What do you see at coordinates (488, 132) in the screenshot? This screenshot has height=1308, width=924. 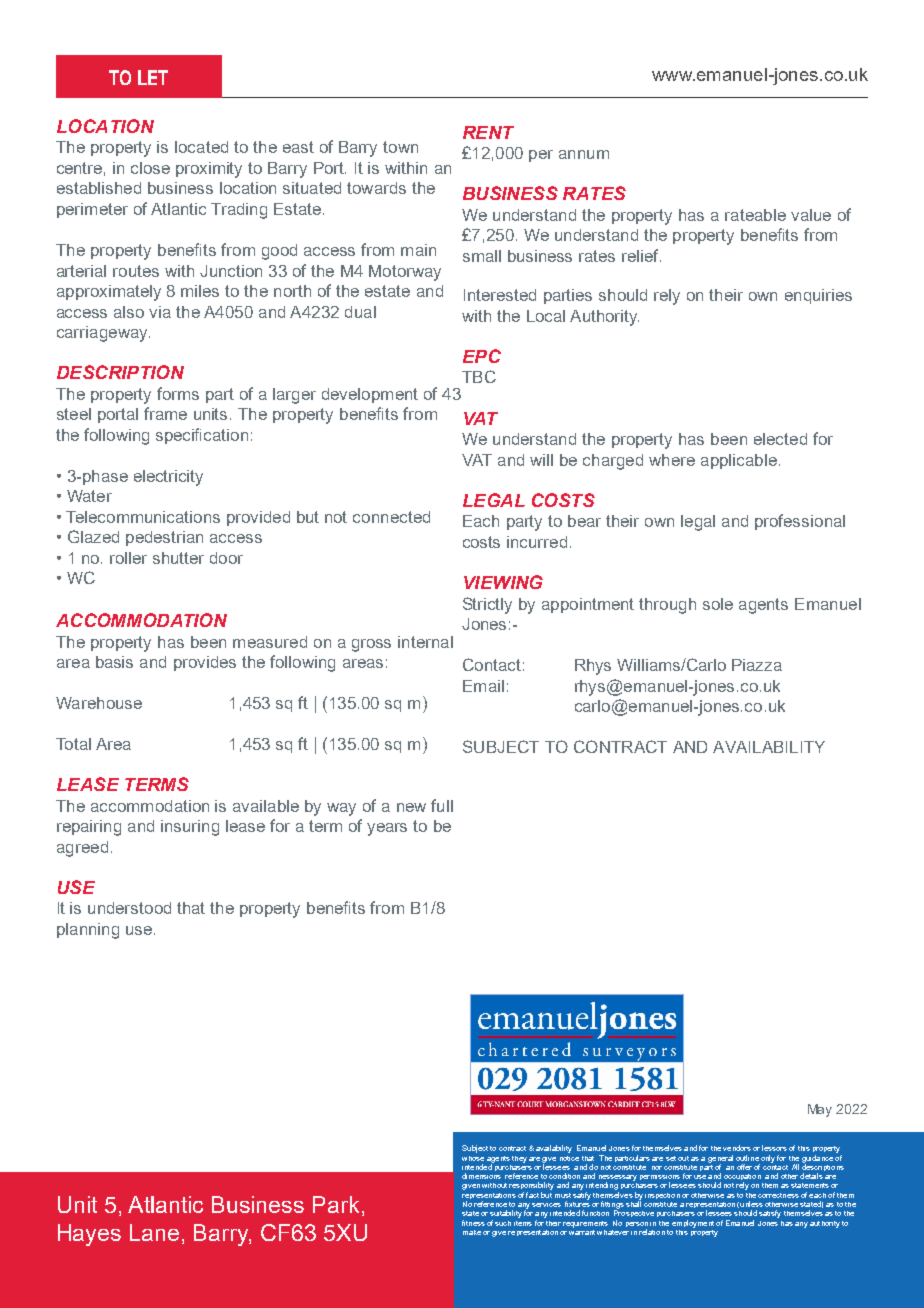 I see `RENT` at bounding box center [488, 132].
